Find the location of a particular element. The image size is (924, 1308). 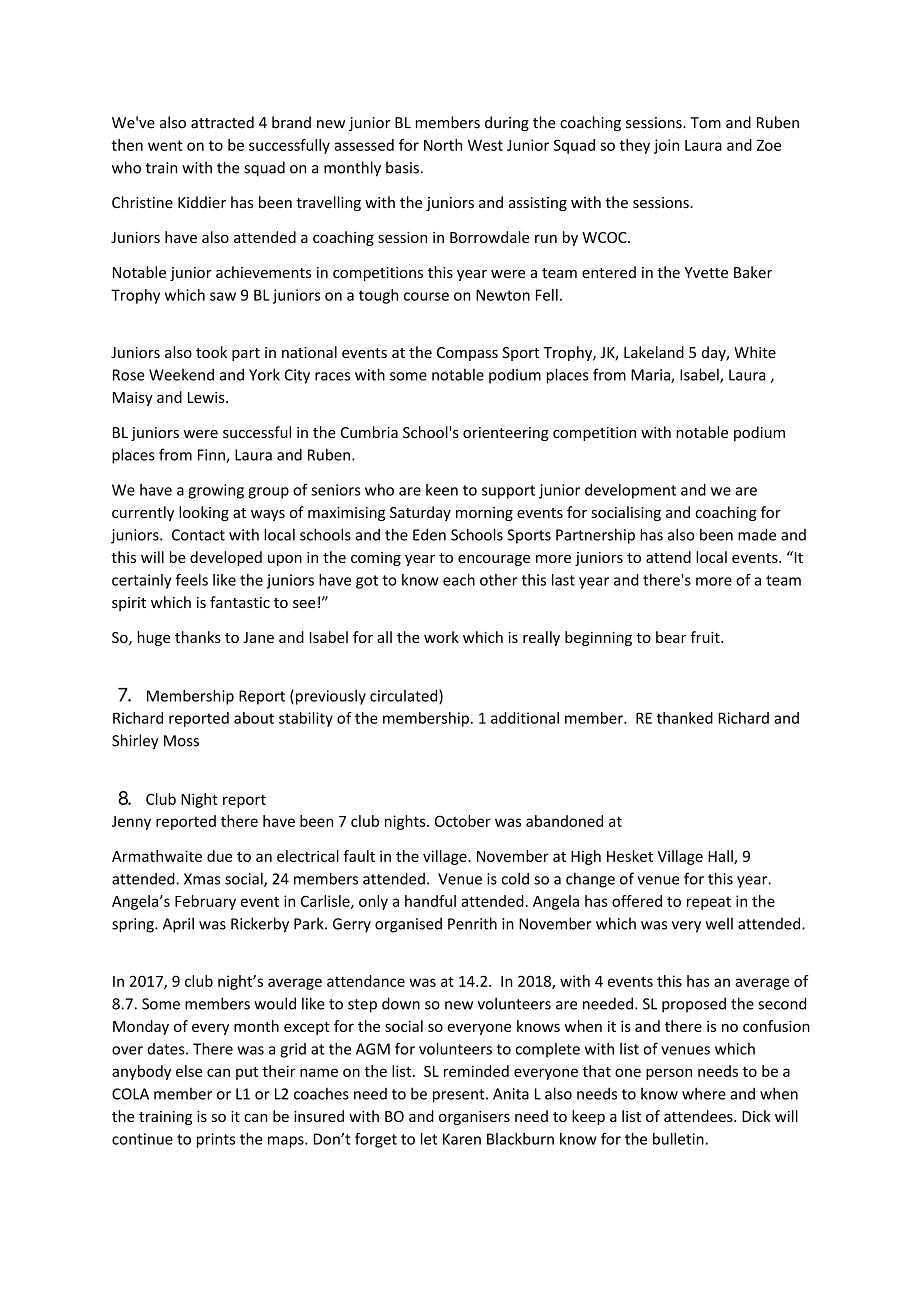

work is located at coordinates (441, 637).
